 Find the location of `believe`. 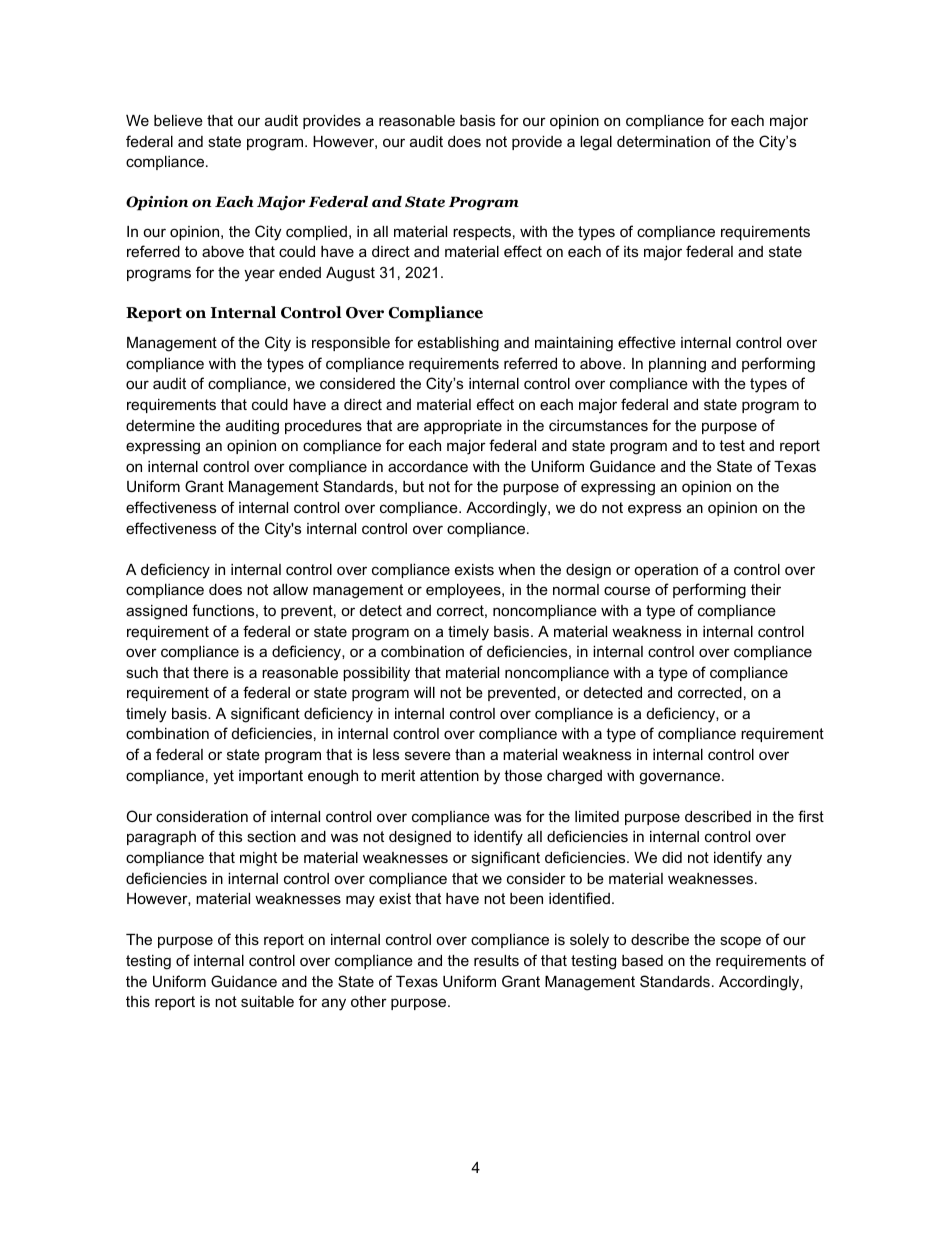

believe is located at coordinates (178, 120).
